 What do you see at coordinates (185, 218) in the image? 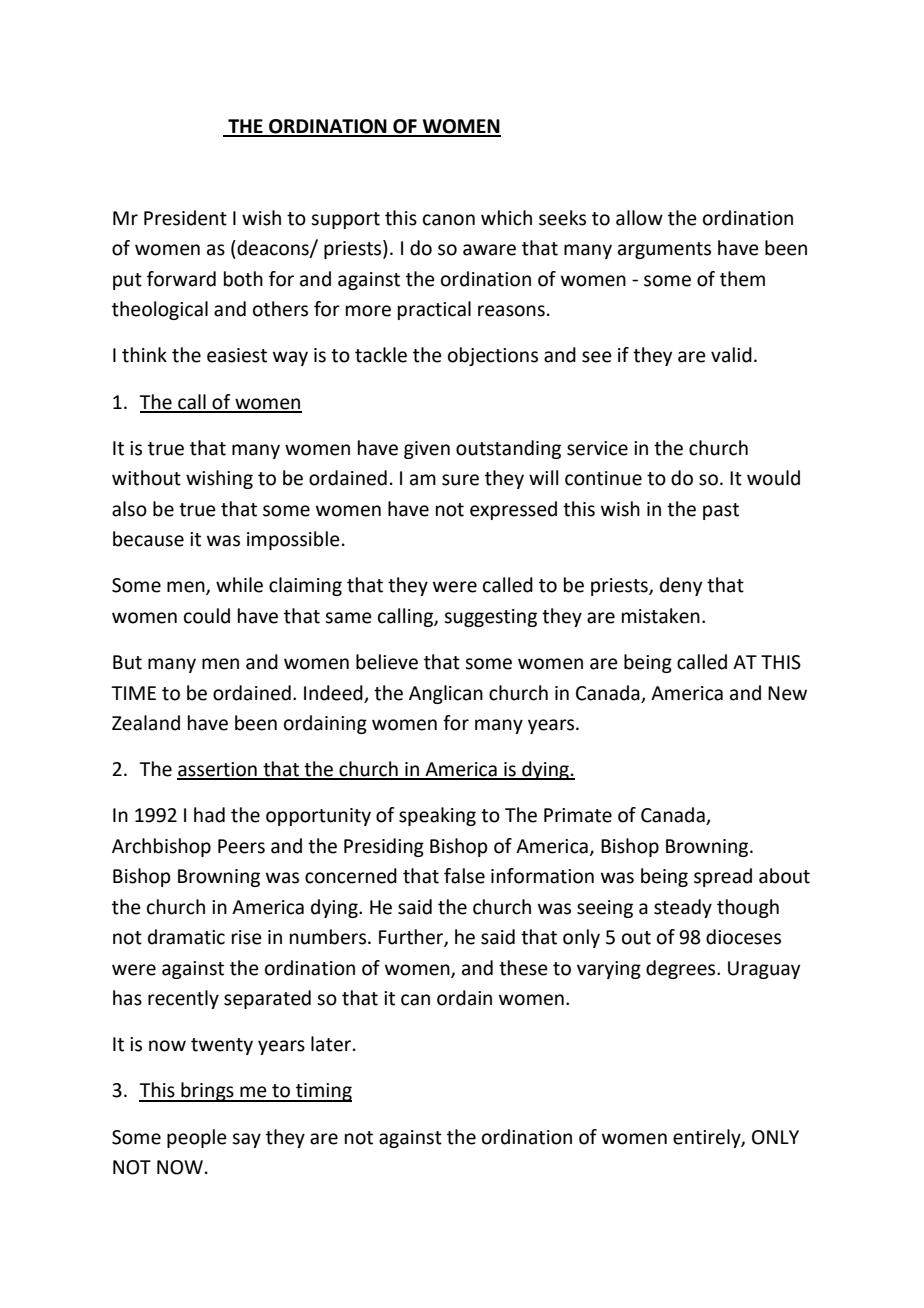
I see `President` at bounding box center [185, 218].
